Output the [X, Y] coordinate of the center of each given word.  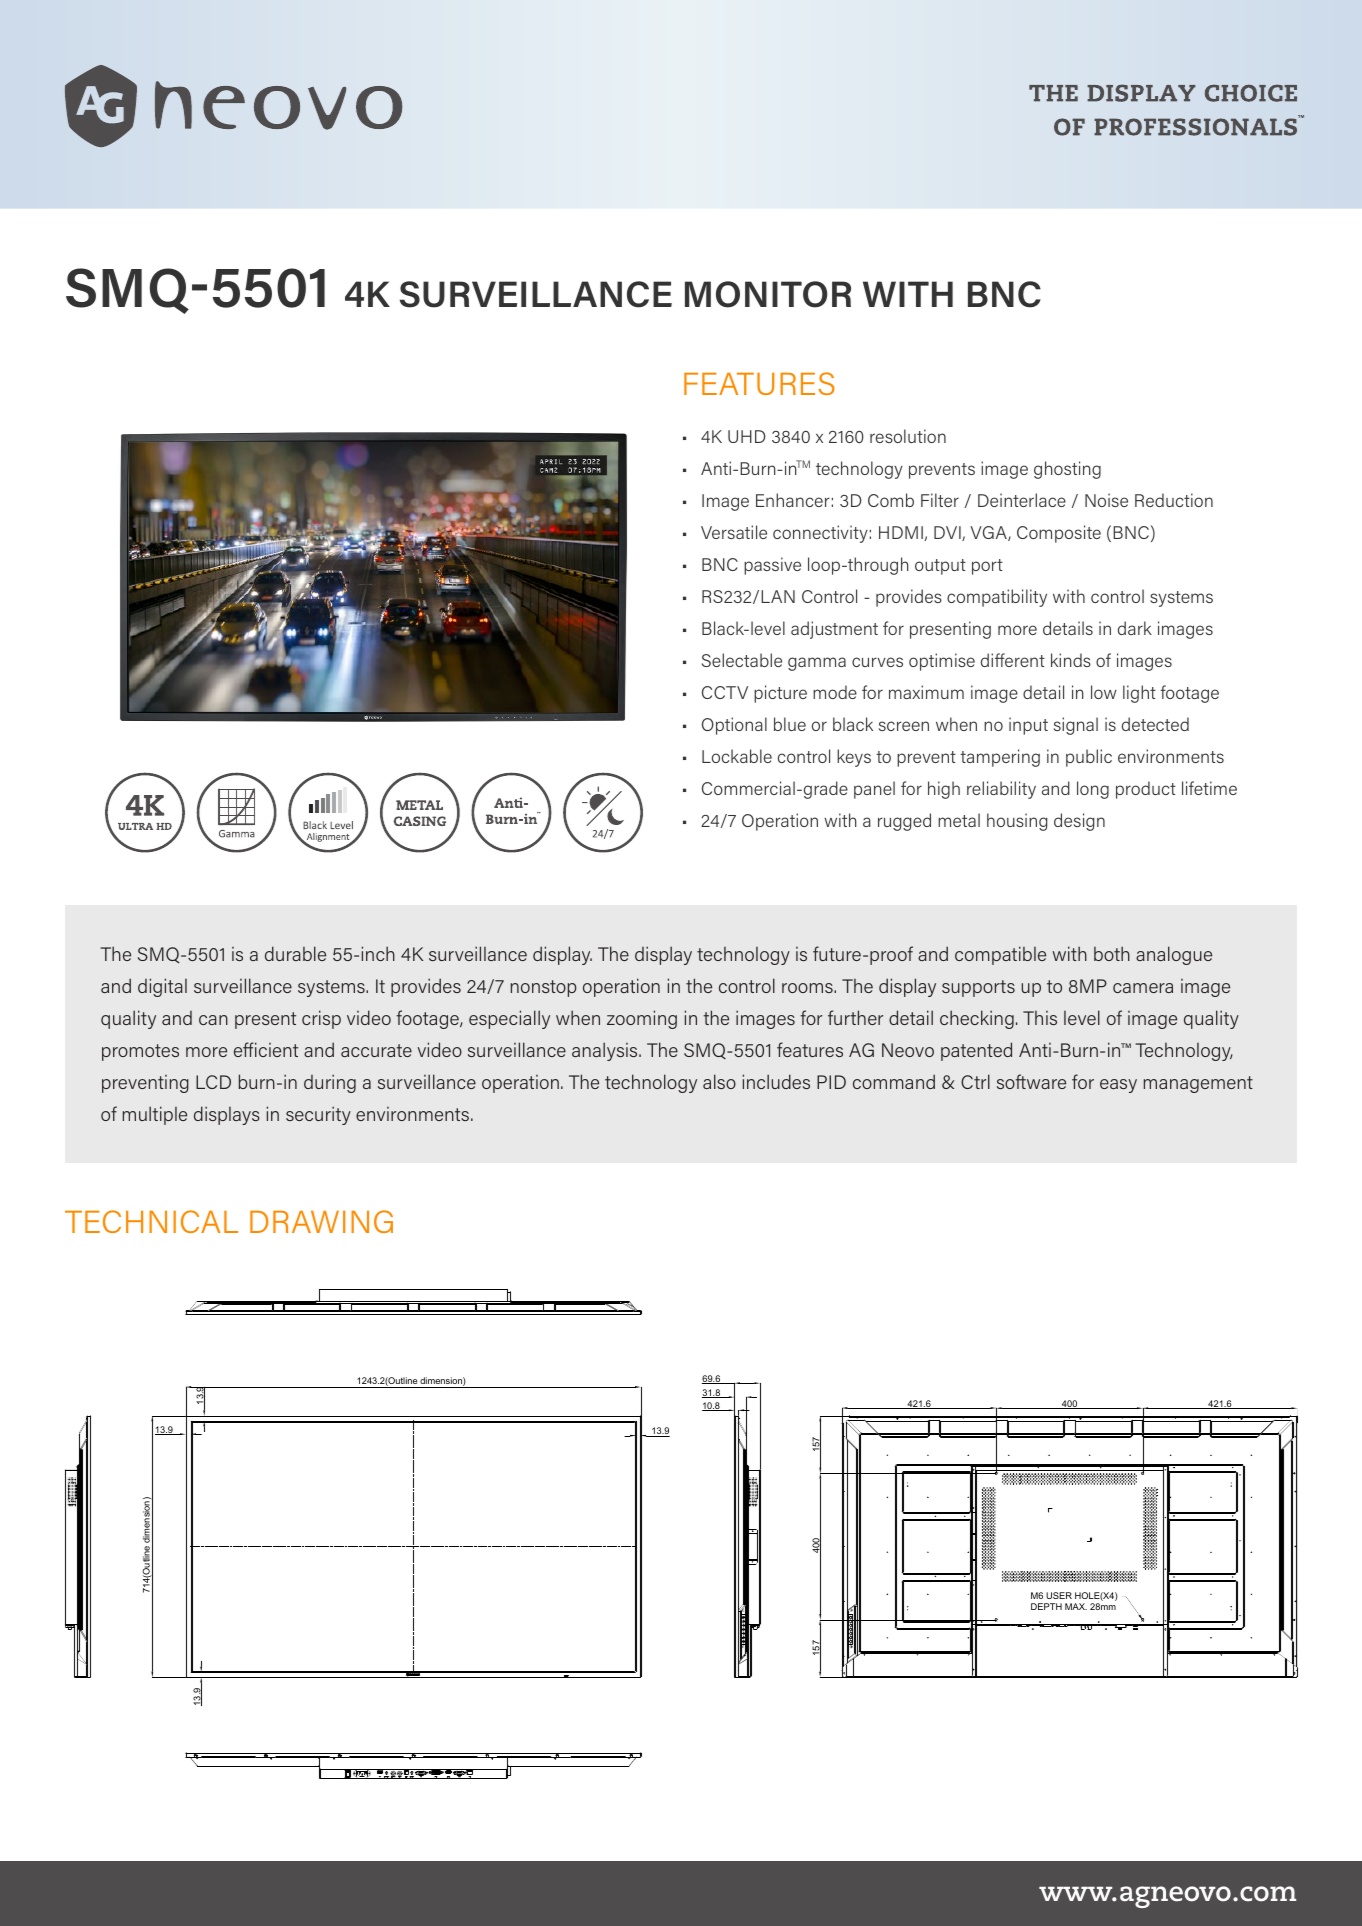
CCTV [725, 692]
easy [1118, 1086]
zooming [642, 1019]
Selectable [742, 660]
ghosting [1067, 470]
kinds [1071, 660]
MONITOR [768, 294]
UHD [747, 436]
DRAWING [321, 1221]
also [719, 1081]
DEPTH [1046, 1606]
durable [295, 953]
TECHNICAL [151, 1221]
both [1112, 953]
